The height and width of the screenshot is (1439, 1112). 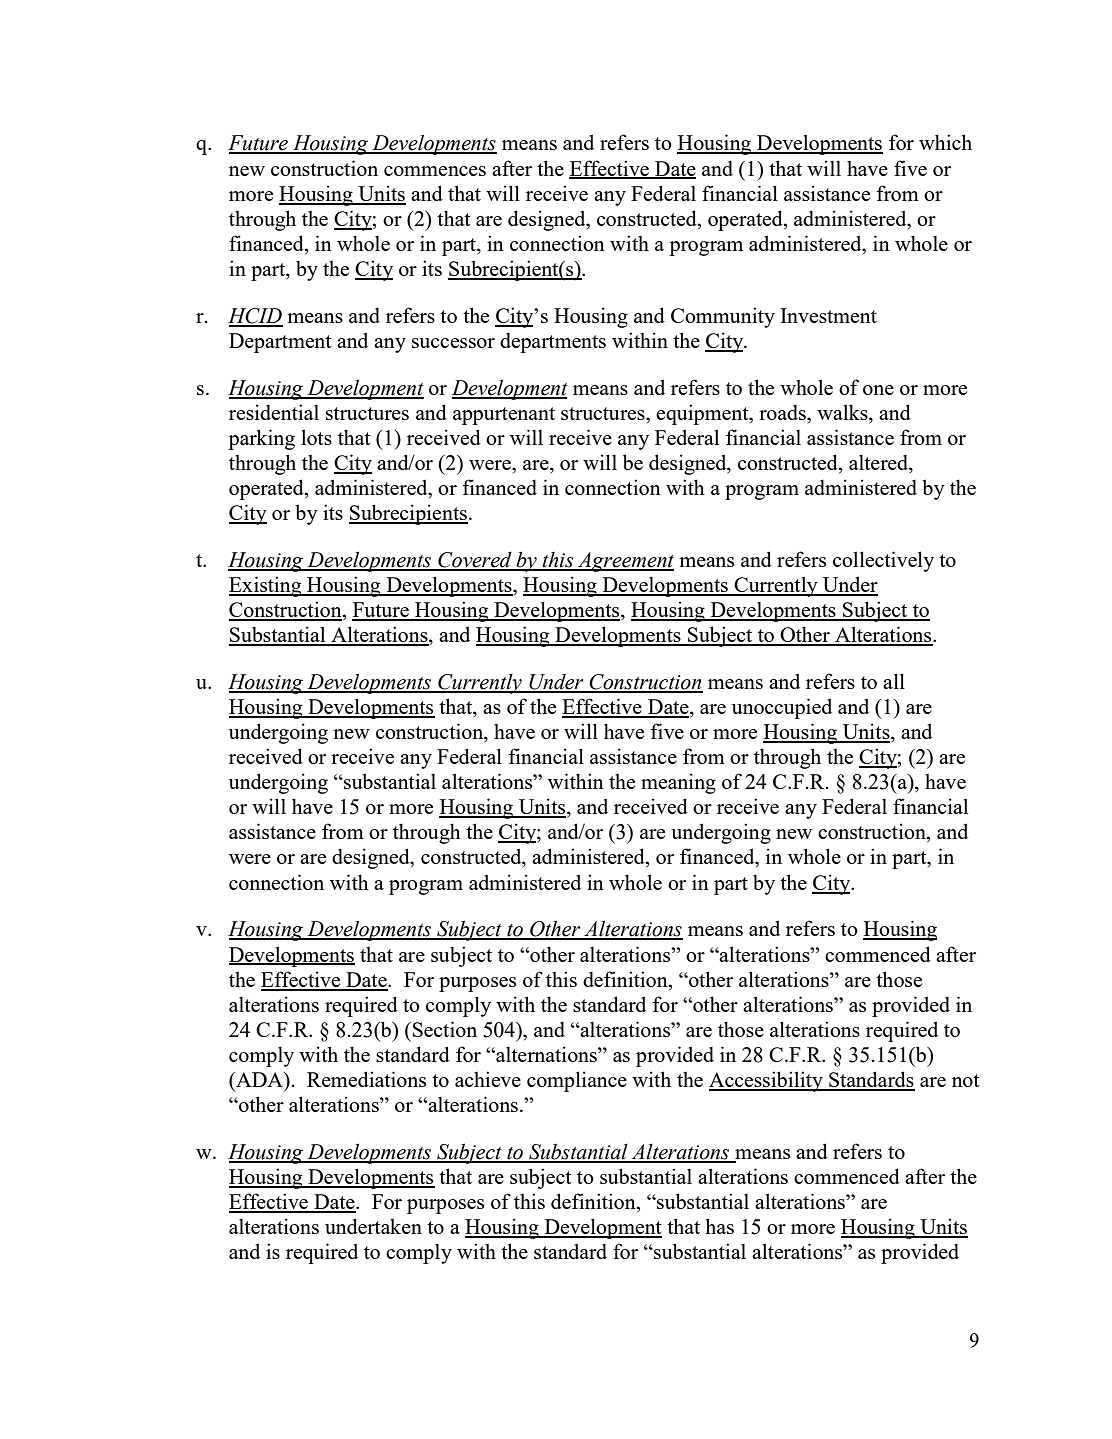 I want to click on meaning, so click(x=678, y=783).
